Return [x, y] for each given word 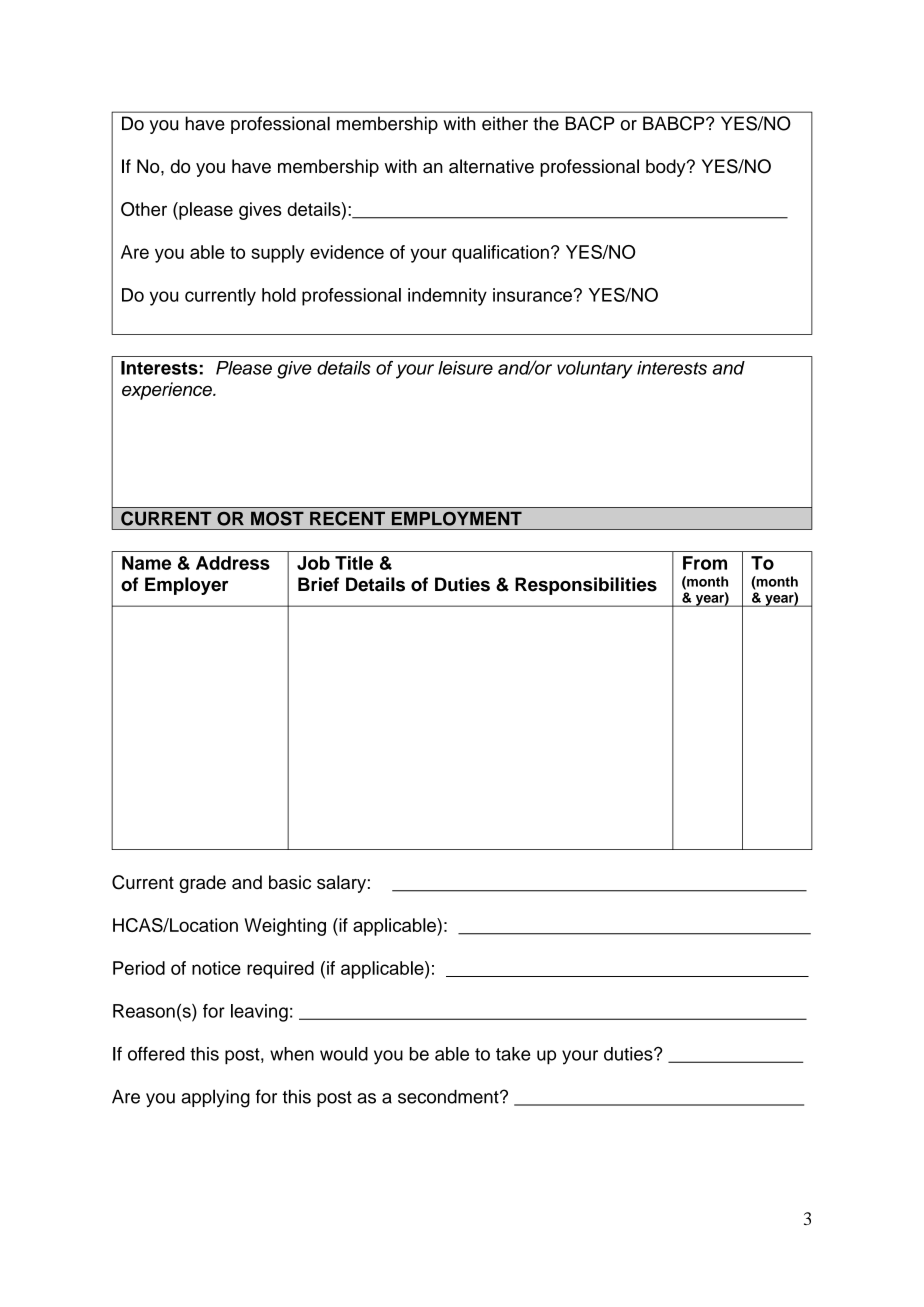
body [667, 168]
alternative [491, 166]
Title [354, 563]
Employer [186, 586]
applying [215, 1098]
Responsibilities [586, 586]
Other [144, 209]
